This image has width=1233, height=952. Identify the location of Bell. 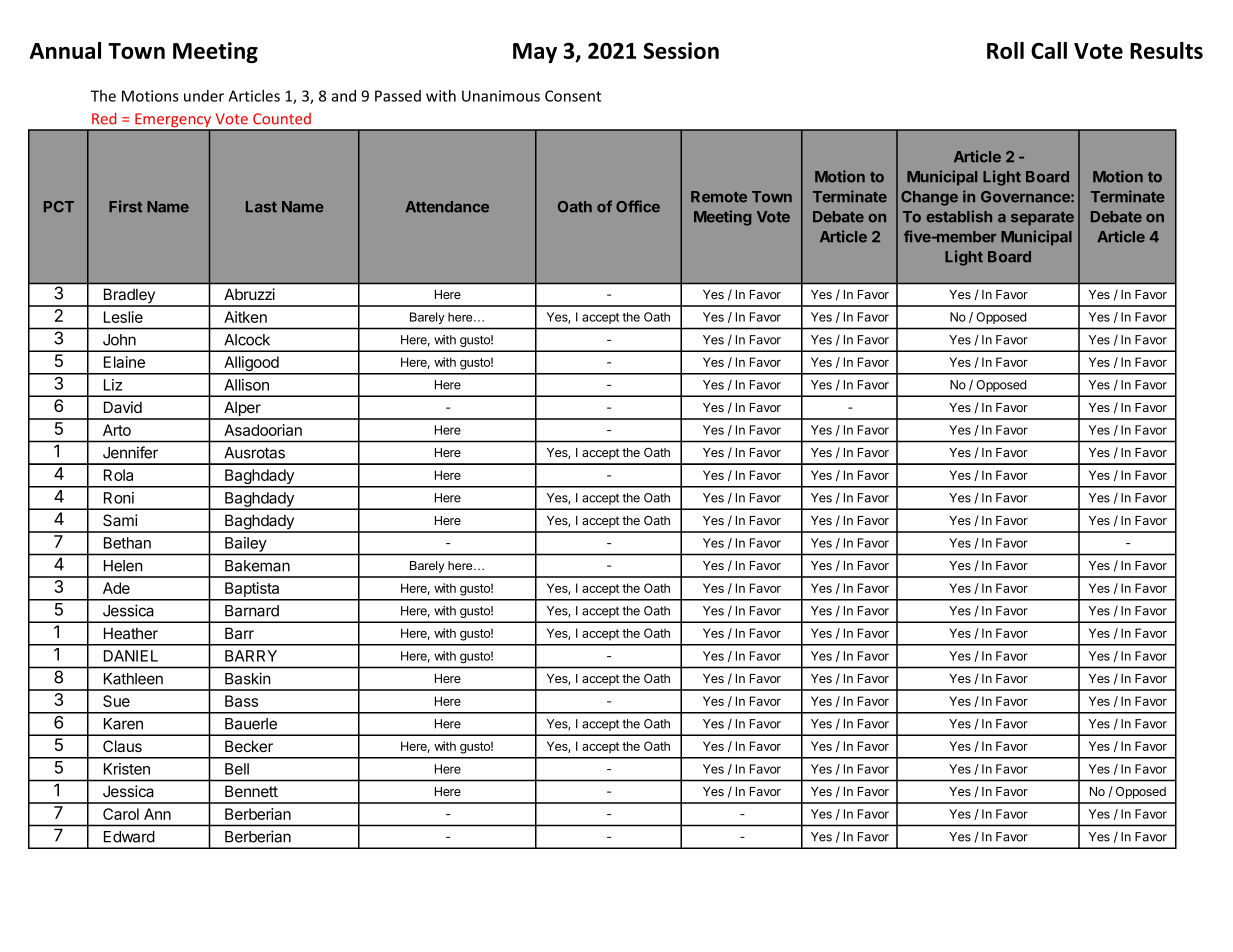
(237, 769).
